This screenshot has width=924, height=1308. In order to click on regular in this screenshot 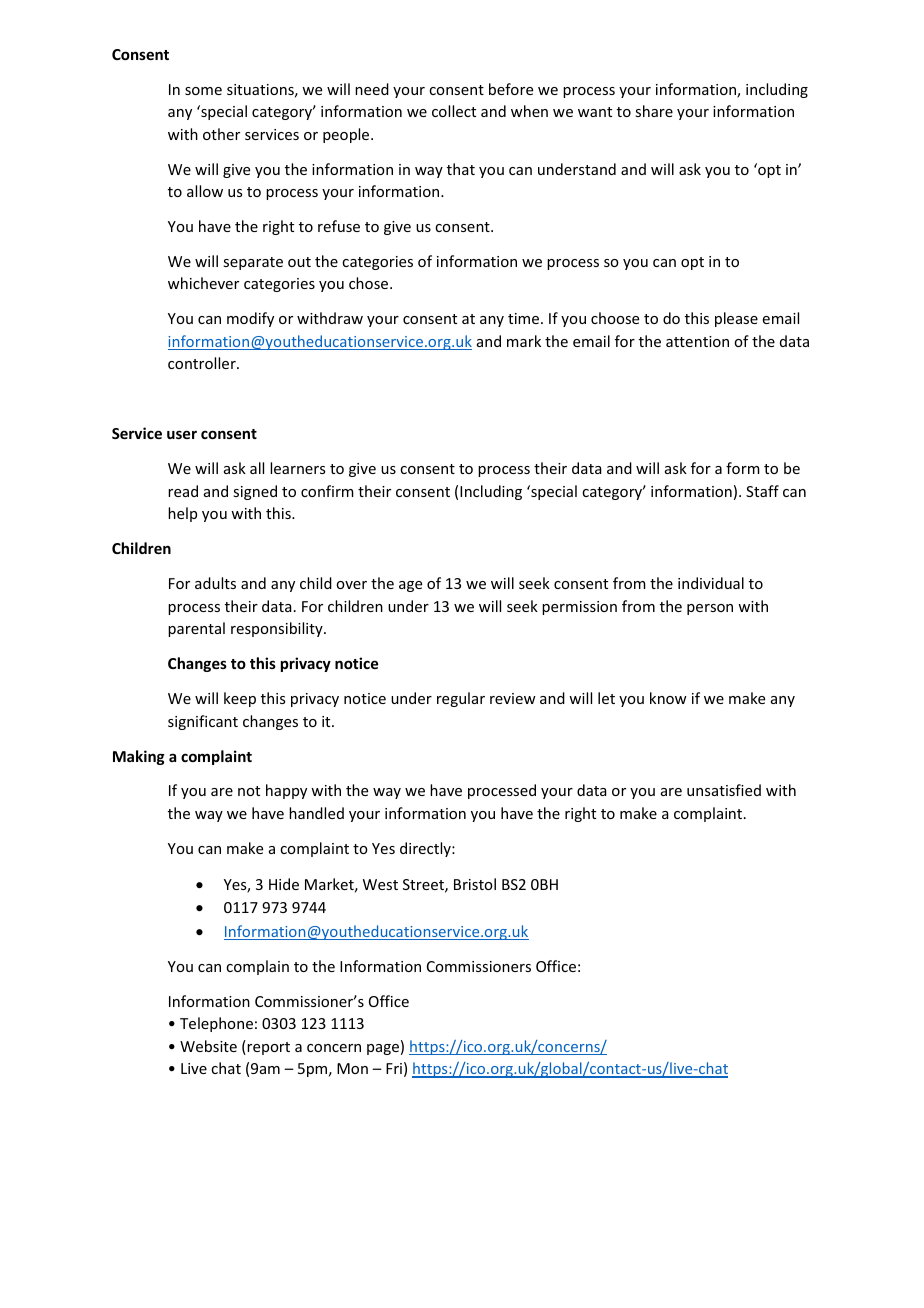, I will do `click(461, 699)`.
